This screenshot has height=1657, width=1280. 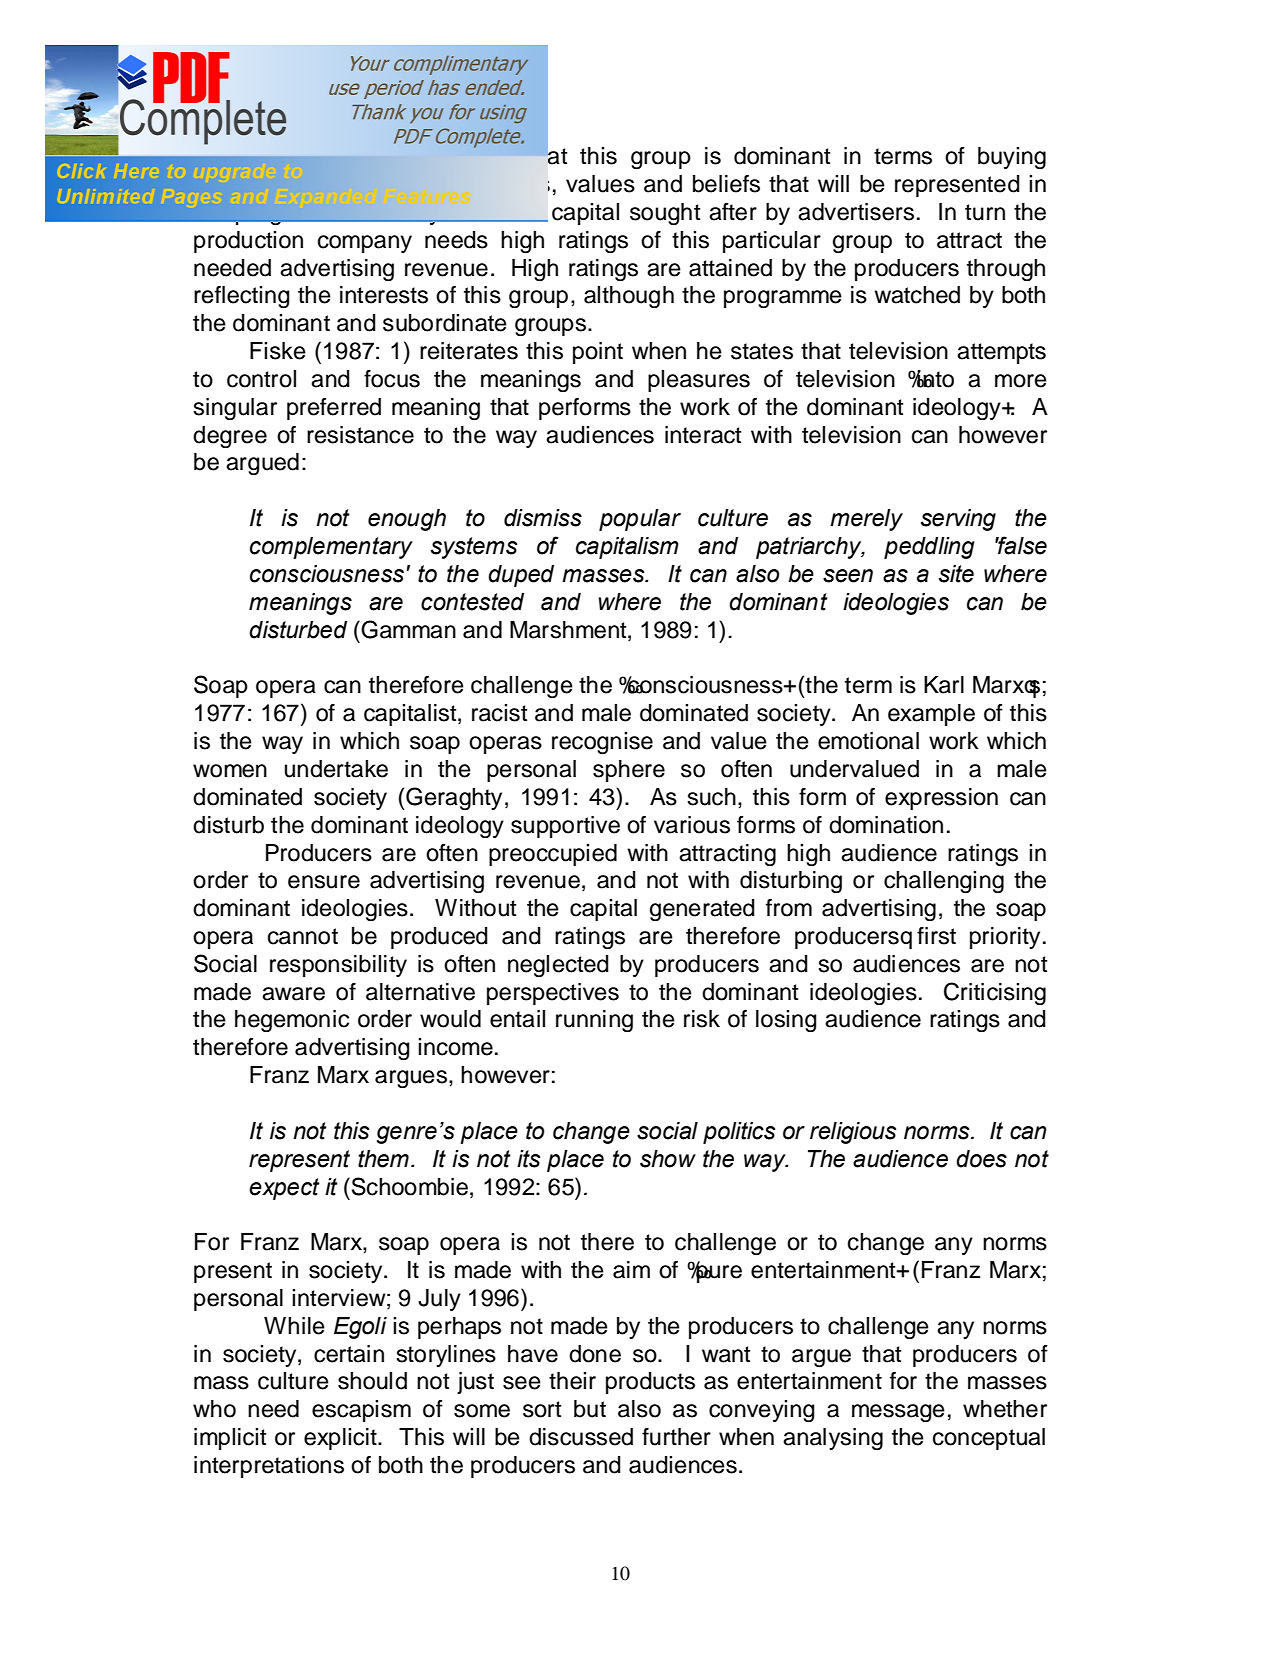 I want to click on undertake, so click(x=336, y=769).
